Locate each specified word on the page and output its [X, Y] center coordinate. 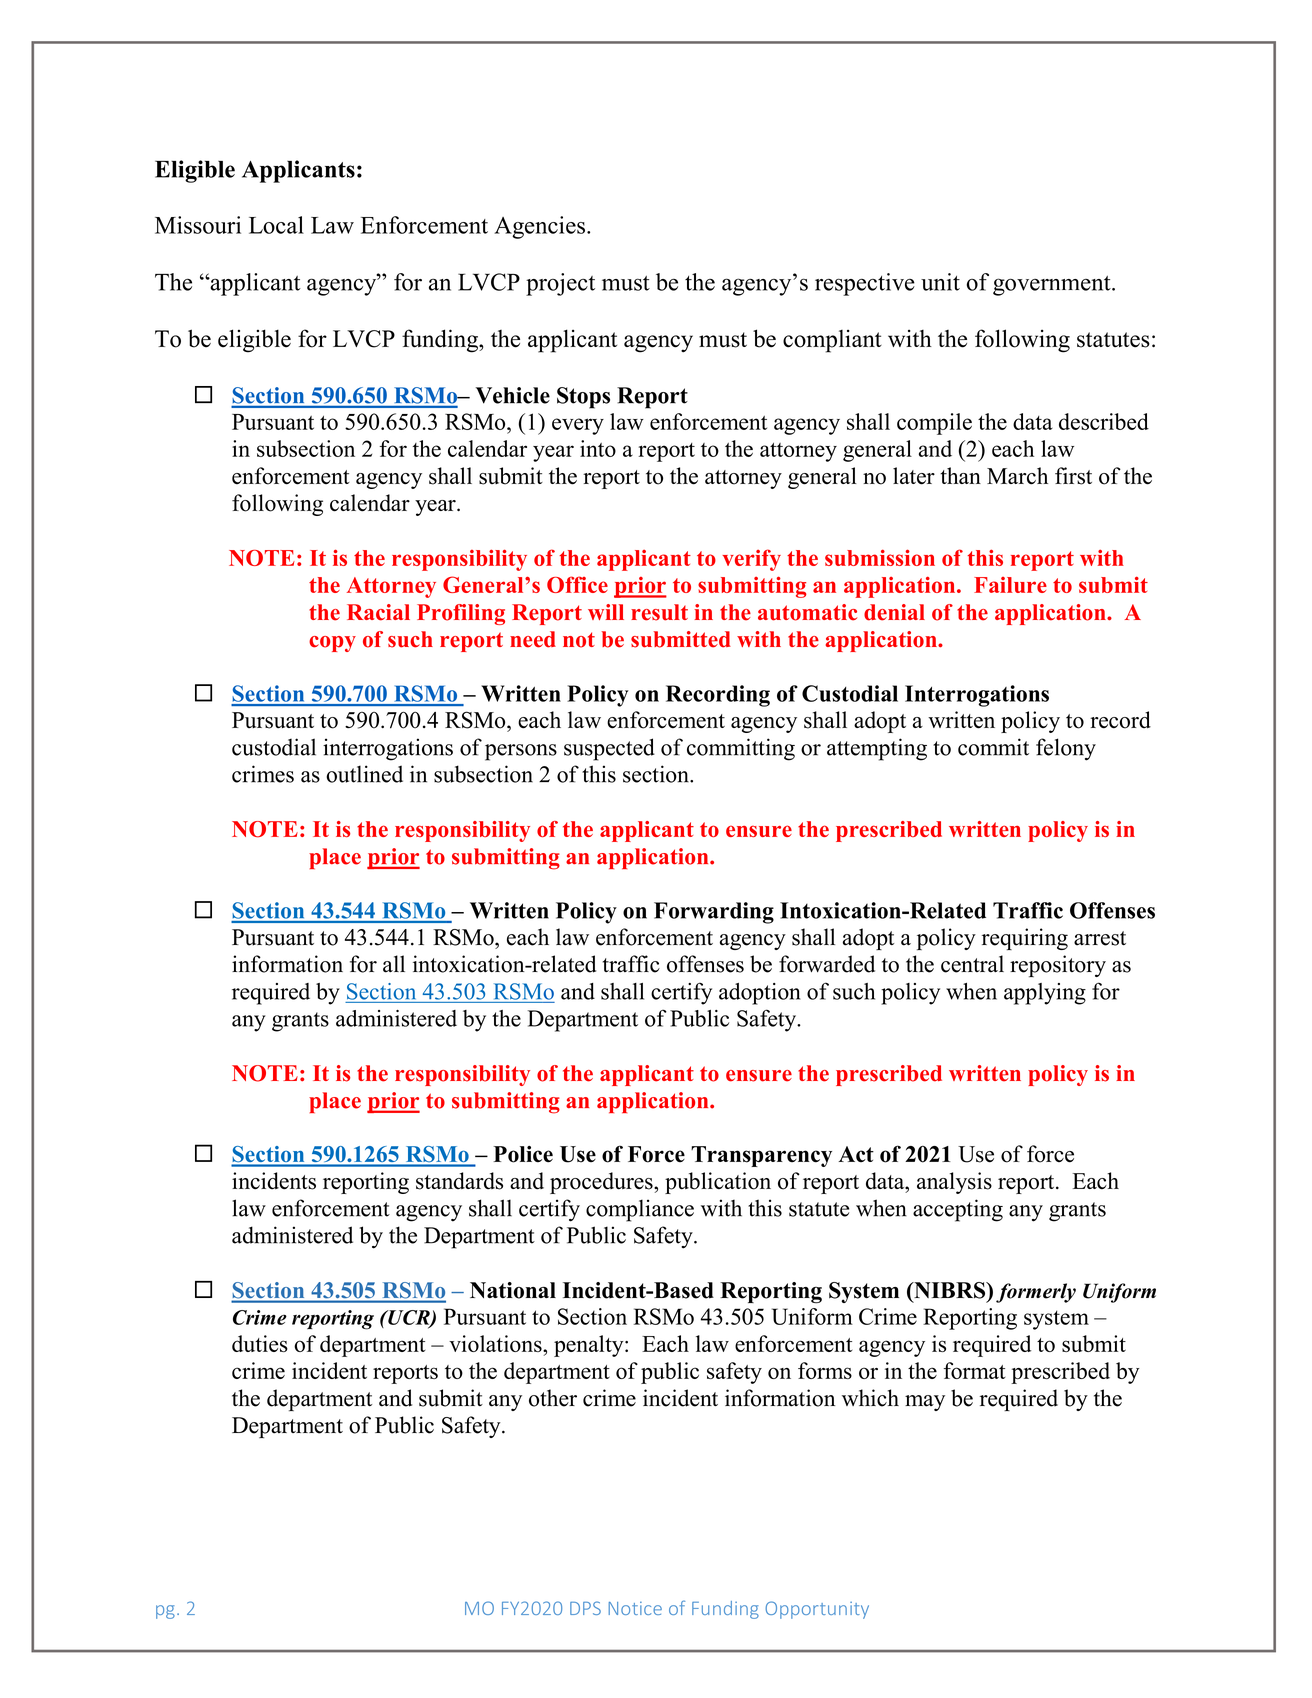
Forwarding [714, 913]
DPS [585, 1608]
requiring [1025, 939]
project [560, 284]
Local [276, 225]
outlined [364, 774]
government [1053, 286]
